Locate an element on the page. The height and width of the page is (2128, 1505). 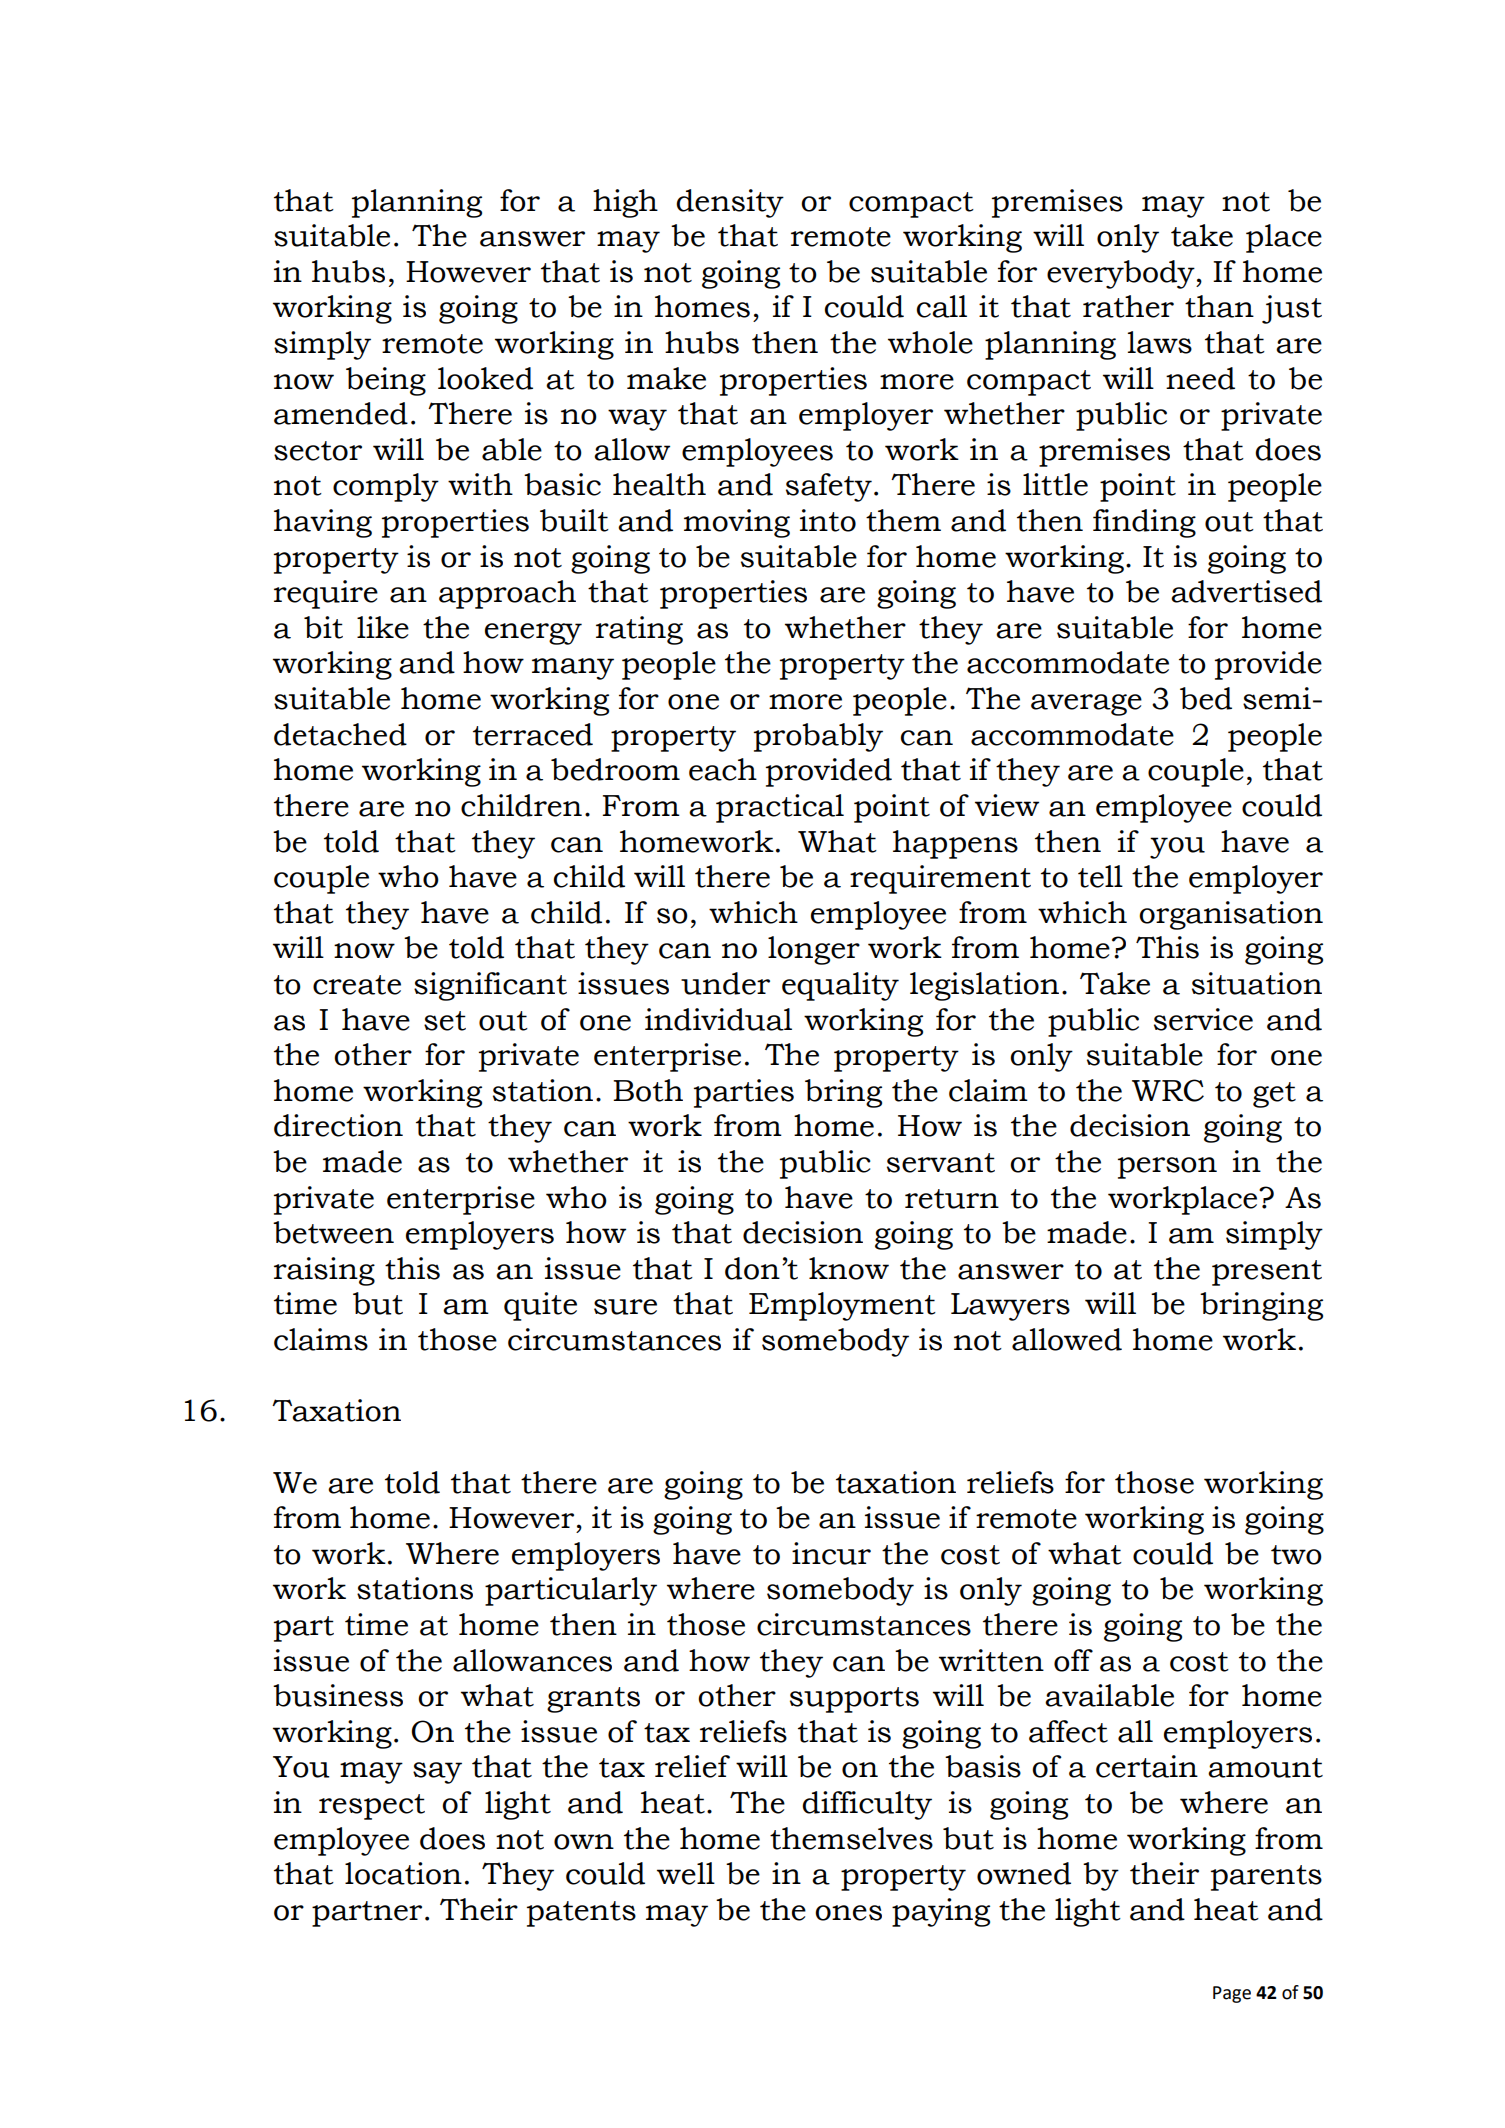
probably is located at coordinates (818, 737).
